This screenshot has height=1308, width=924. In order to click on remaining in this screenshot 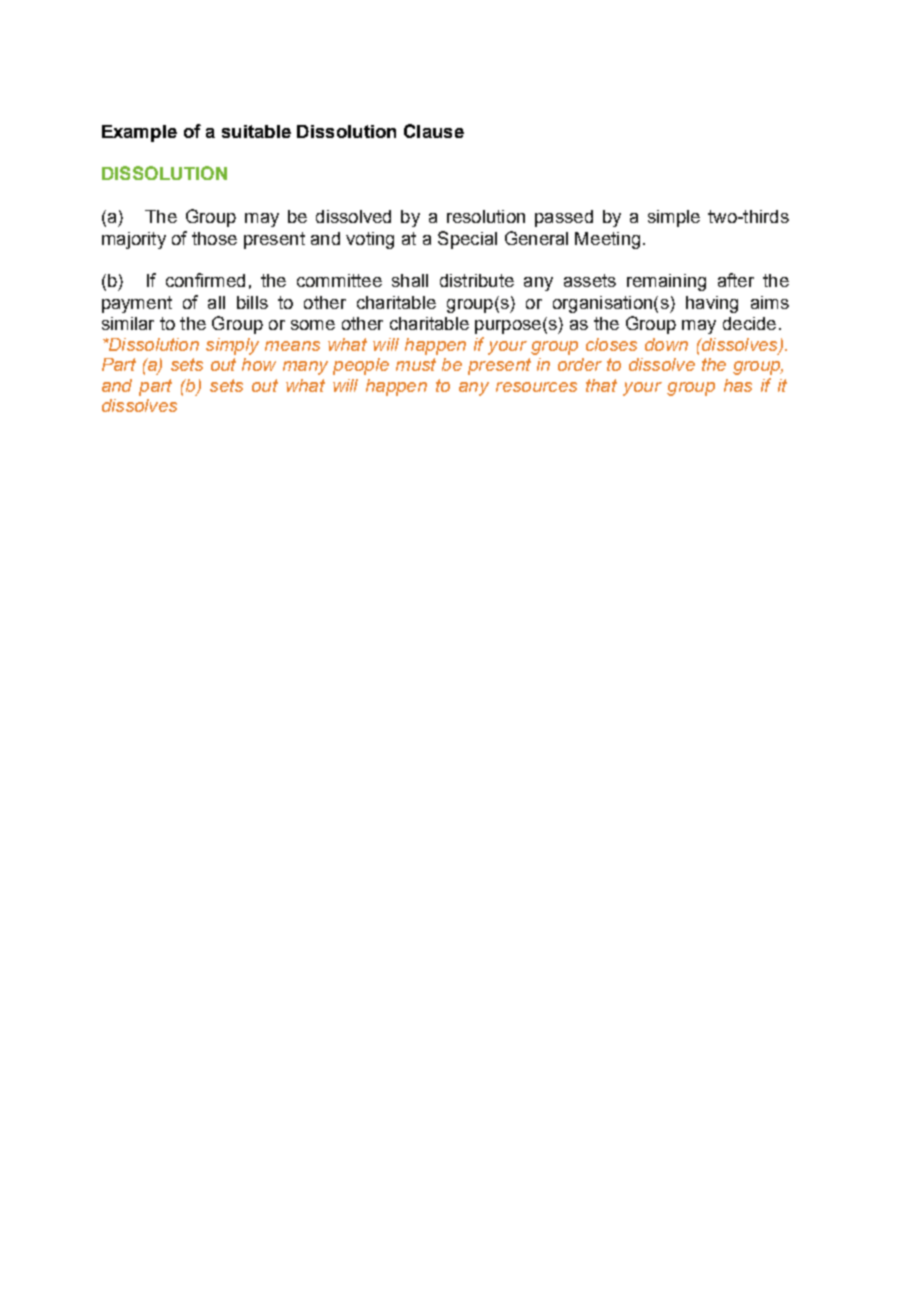, I will do `click(666, 282)`.
